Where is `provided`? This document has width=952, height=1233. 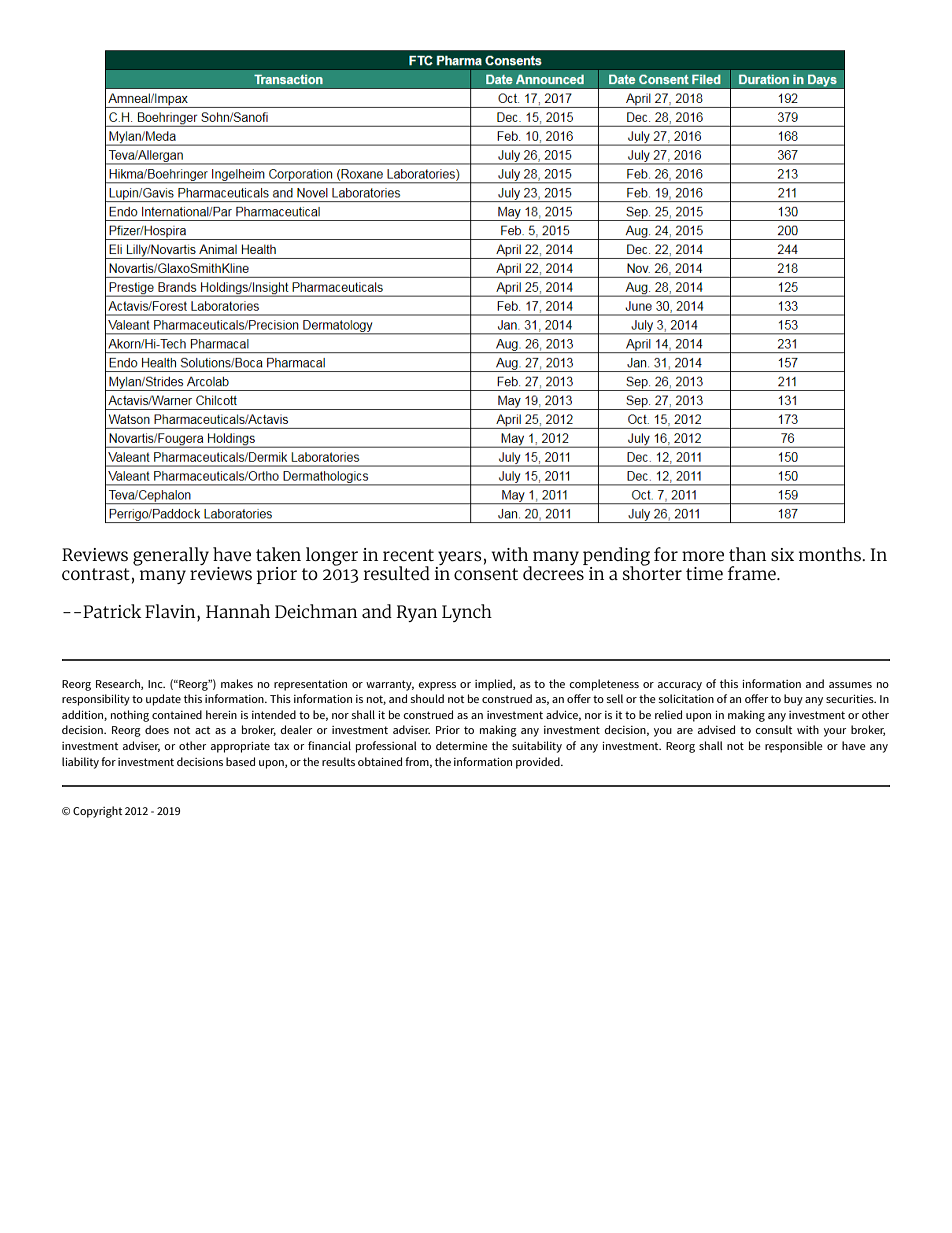
provided is located at coordinates (539, 763).
